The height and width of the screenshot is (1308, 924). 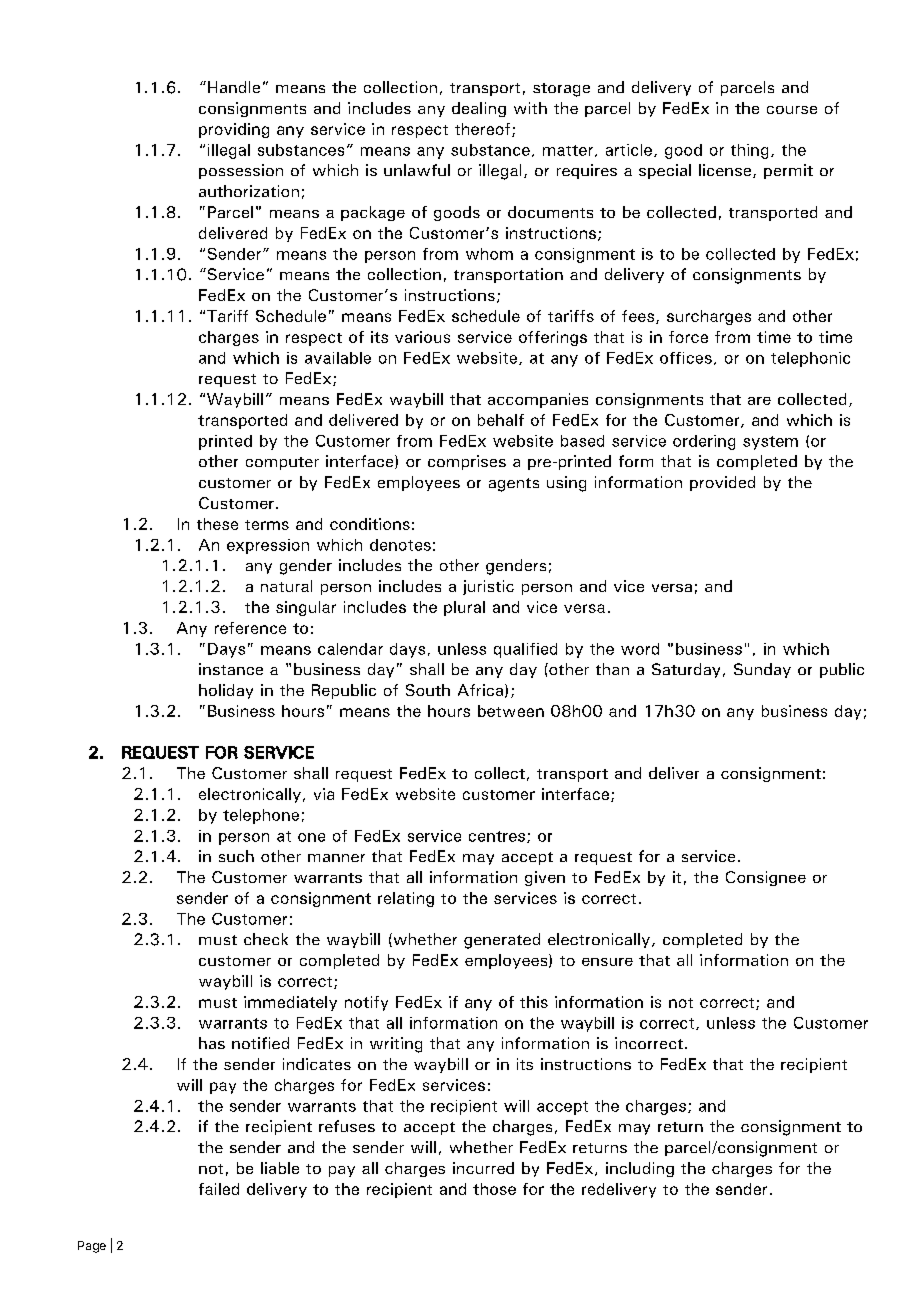 I want to click on instance, so click(x=231, y=669).
